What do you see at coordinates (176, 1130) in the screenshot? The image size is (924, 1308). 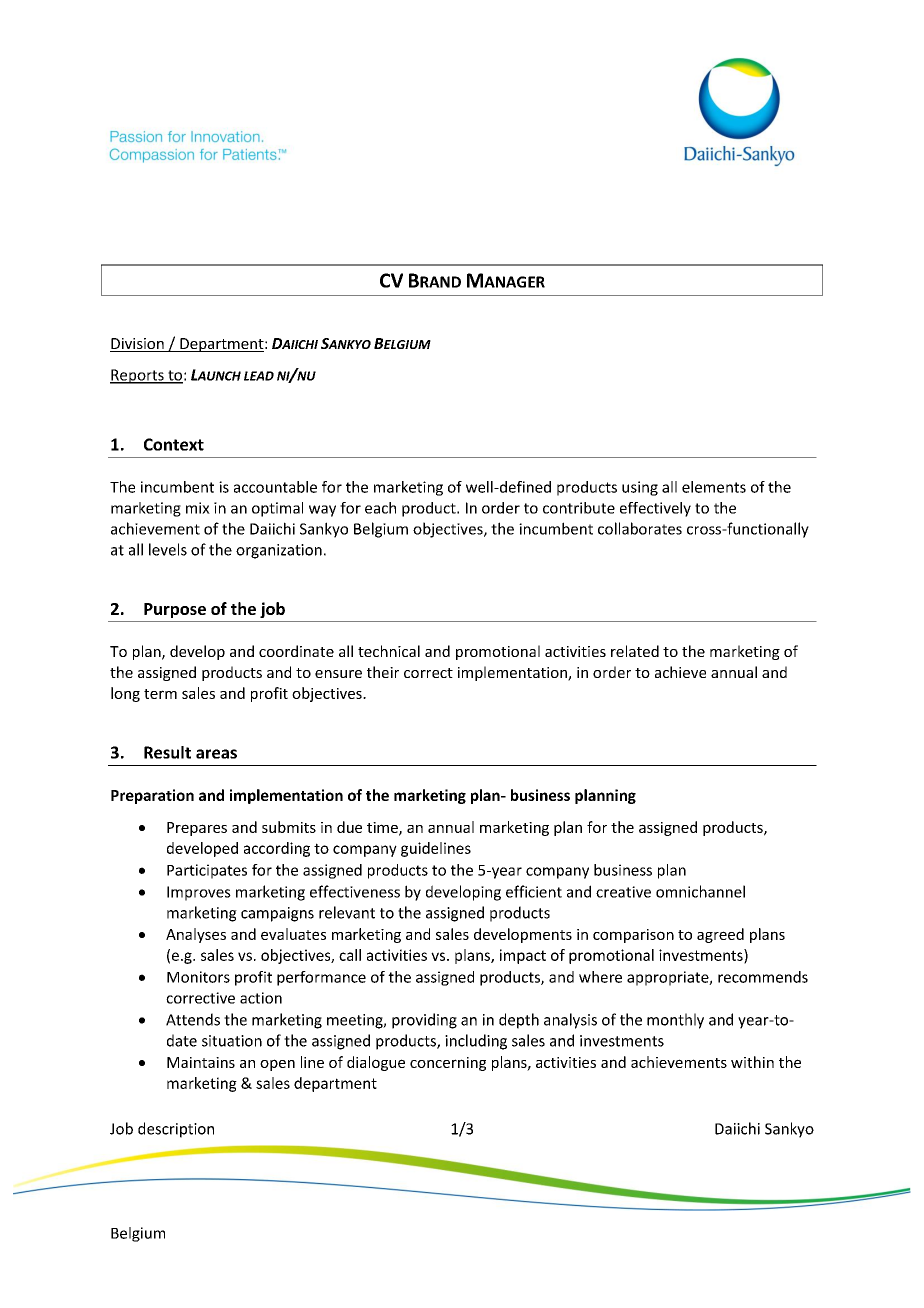 I see `description` at bounding box center [176, 1130].
